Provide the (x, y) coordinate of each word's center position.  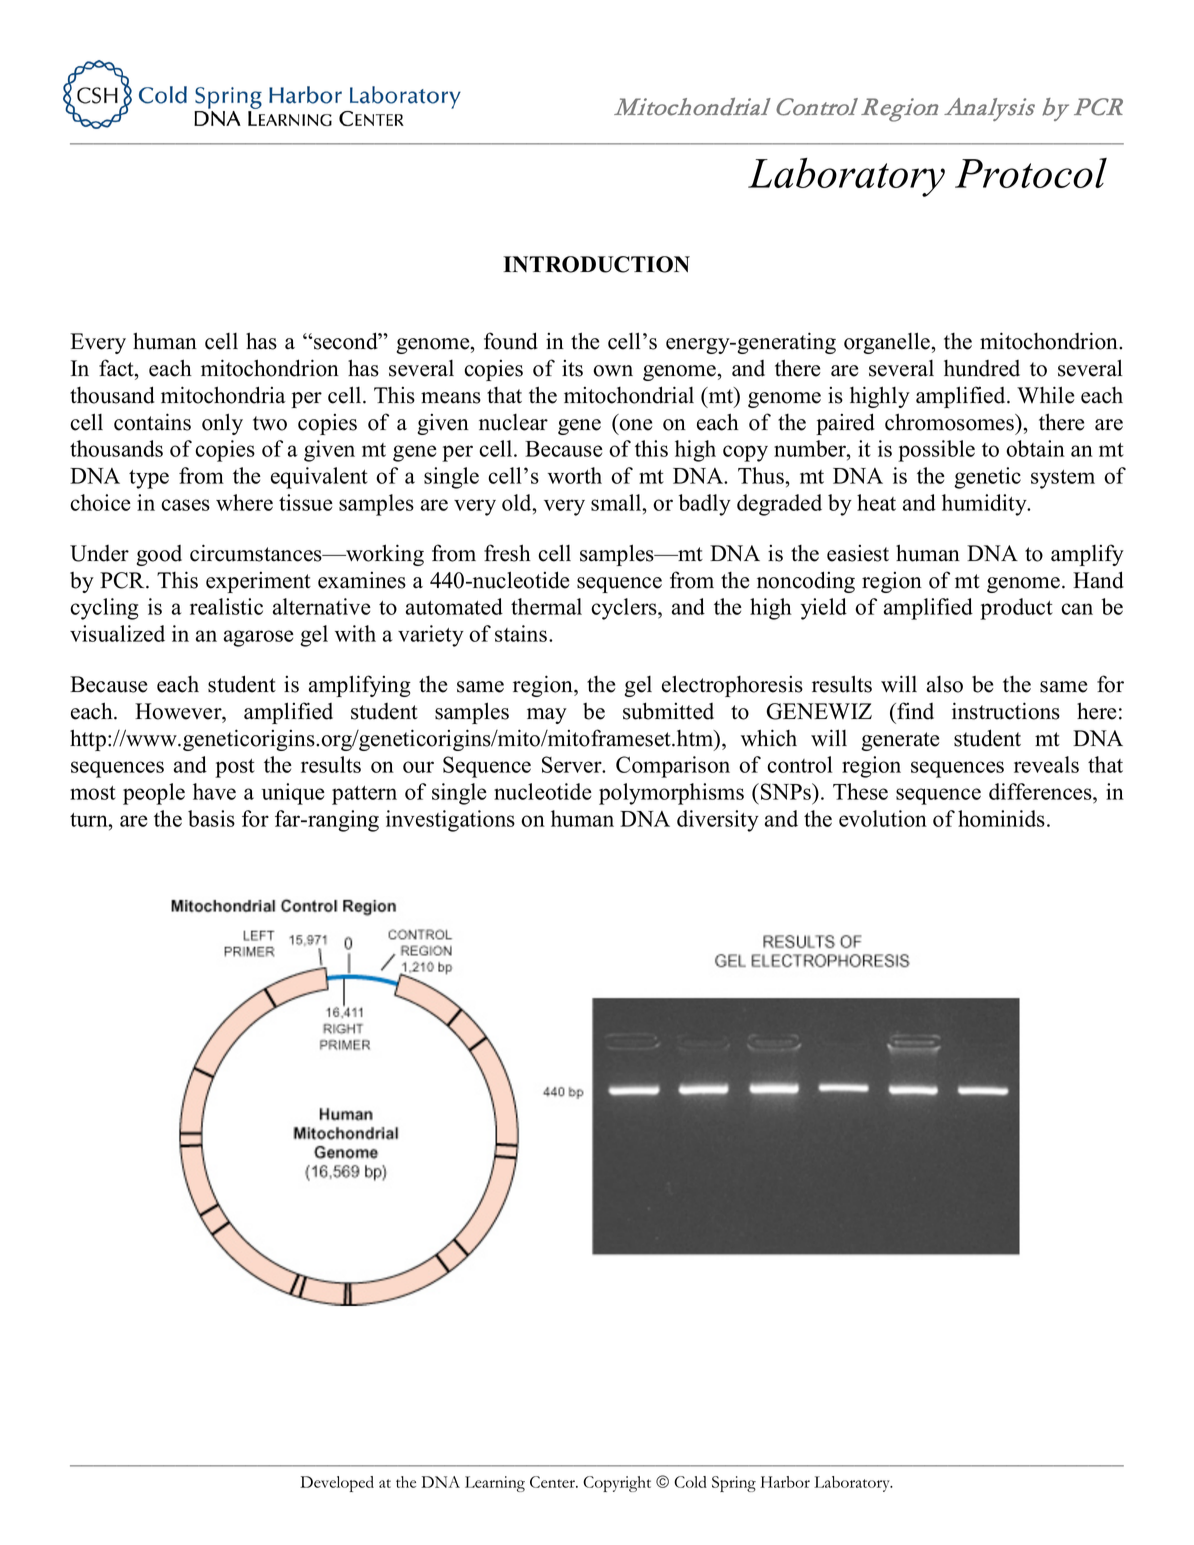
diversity (718, 821)
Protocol (1031, 173)
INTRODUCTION (596, 264)
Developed (337, 1484)
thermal (546, 606)
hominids (1001, 818)
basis (211, 818)
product (1016, 609)
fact (117, 368)
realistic (226, 606)
